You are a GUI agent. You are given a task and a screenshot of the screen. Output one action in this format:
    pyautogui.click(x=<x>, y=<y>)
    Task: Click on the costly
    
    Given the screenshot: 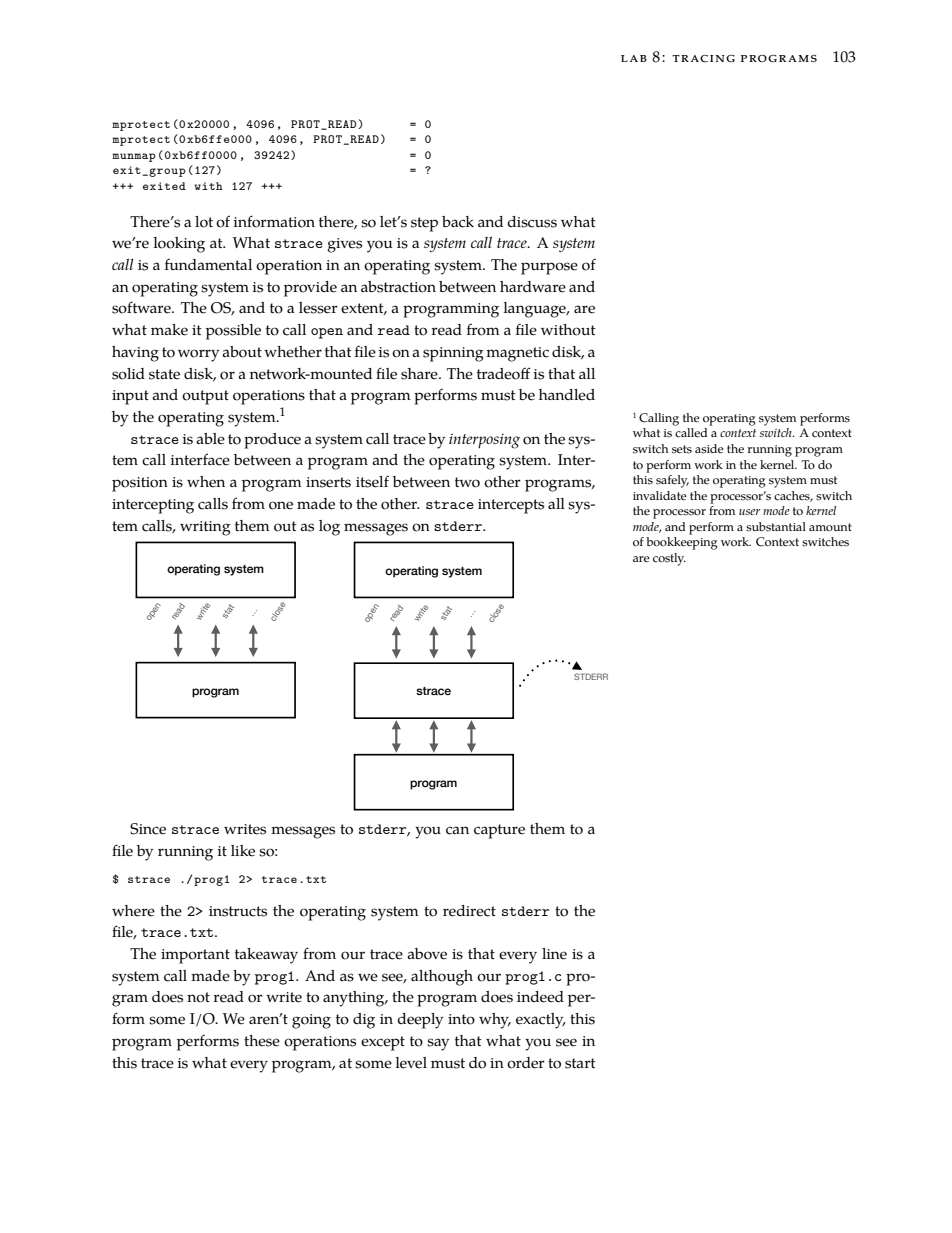 What is the action you would take?
    pyautogui.click(x=669, y=559)
